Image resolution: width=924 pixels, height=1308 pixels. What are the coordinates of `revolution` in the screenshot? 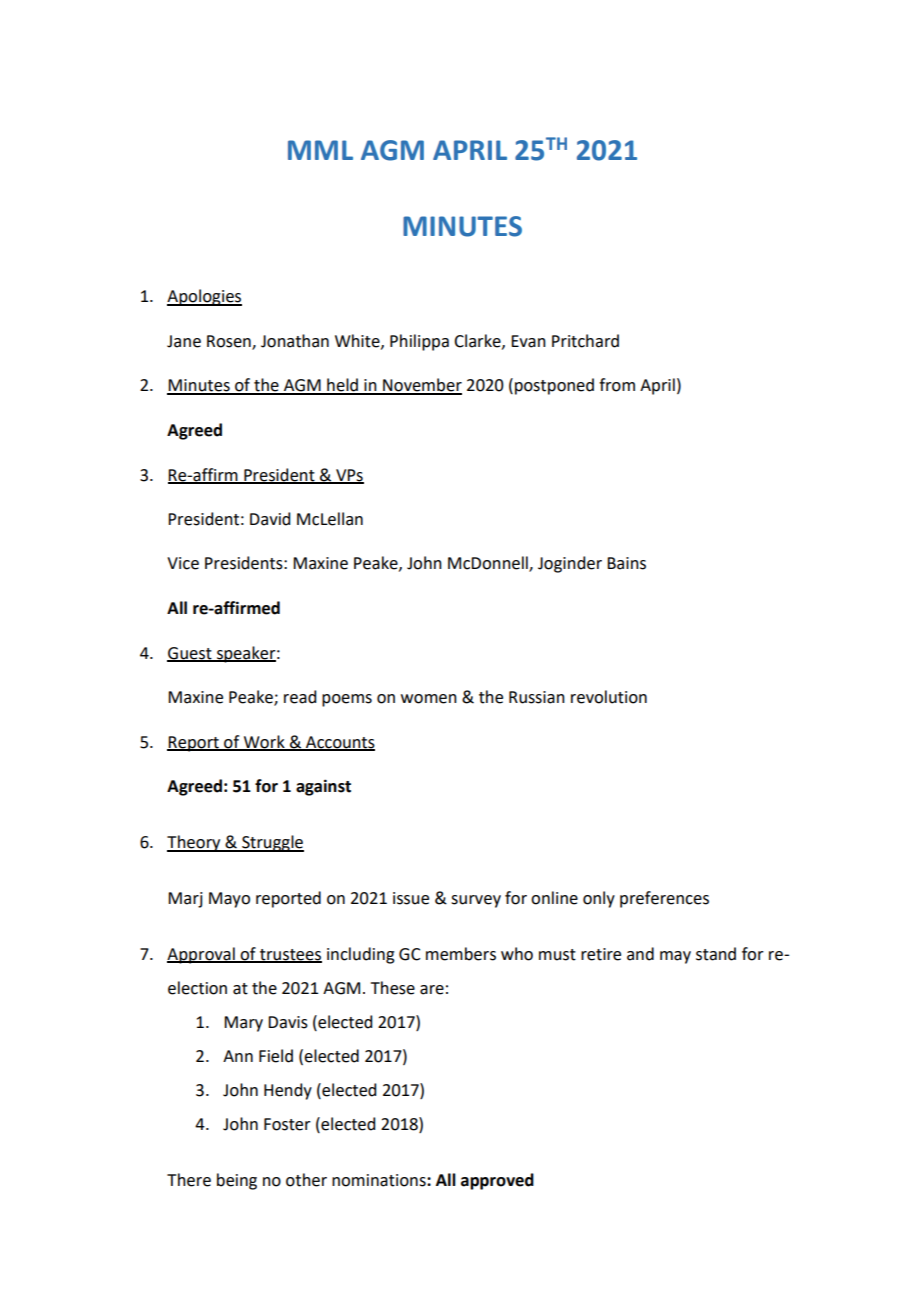 It's located at (609, 697).
